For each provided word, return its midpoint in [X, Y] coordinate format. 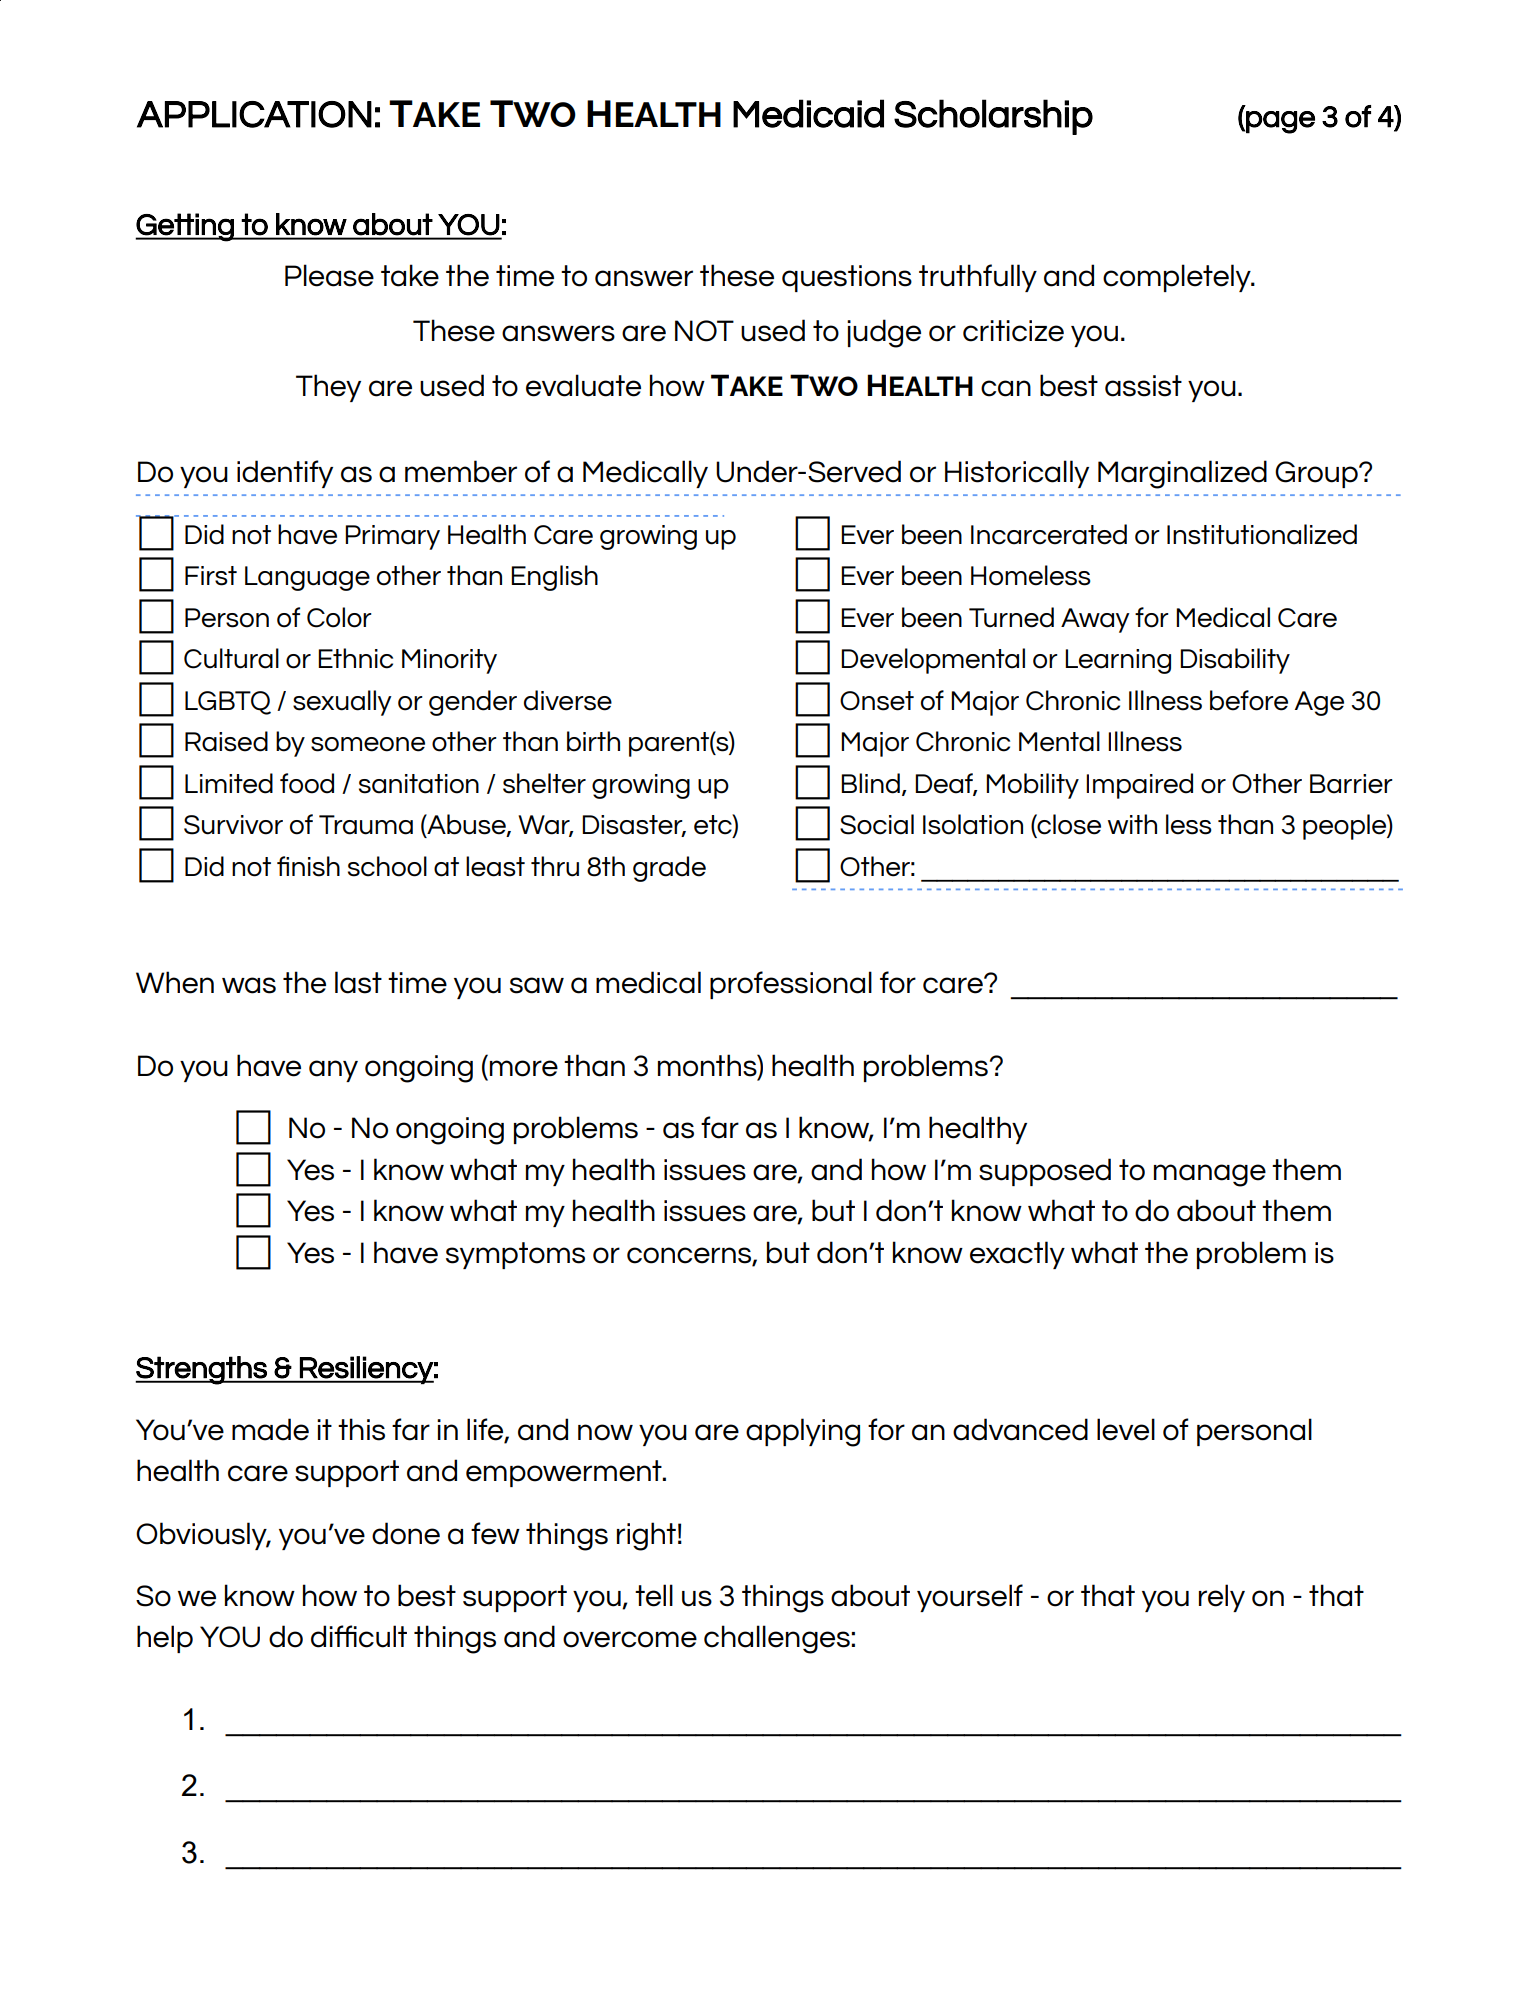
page [1279, 122]
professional [791, 985]
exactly [1017, 1255]
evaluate [583, 385]
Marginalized [1182, 474]
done [406, 1533]
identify [285, 474]
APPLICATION [254, 114]
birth [593, 741]
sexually [342, 703]
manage [1210, 1175]
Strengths [202, 1370]
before [1249, 700]
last [358, 982]
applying [803, 1432]
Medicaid [808, 113]
